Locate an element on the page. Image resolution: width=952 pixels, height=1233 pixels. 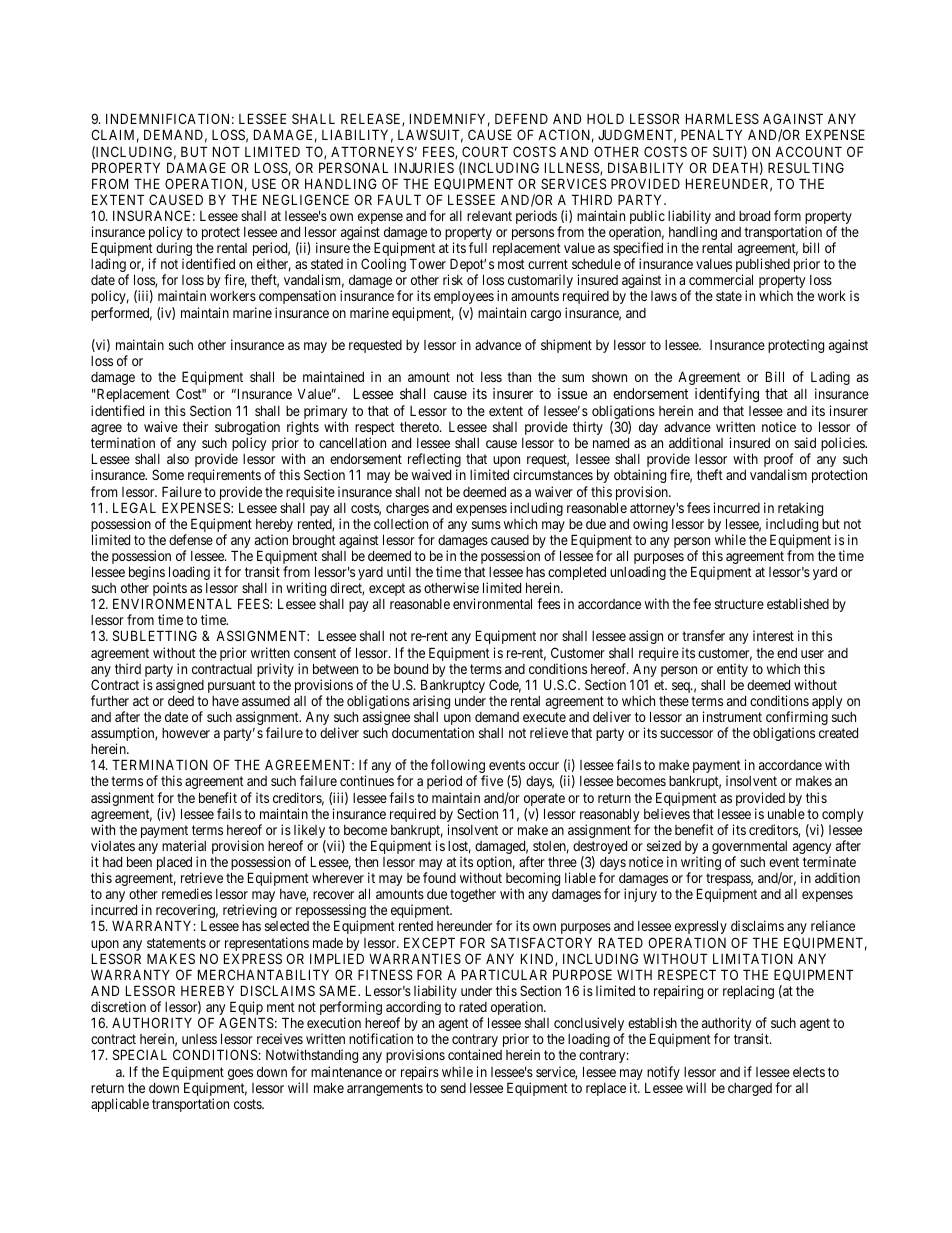
send is located at coordinates (453, 1088).
